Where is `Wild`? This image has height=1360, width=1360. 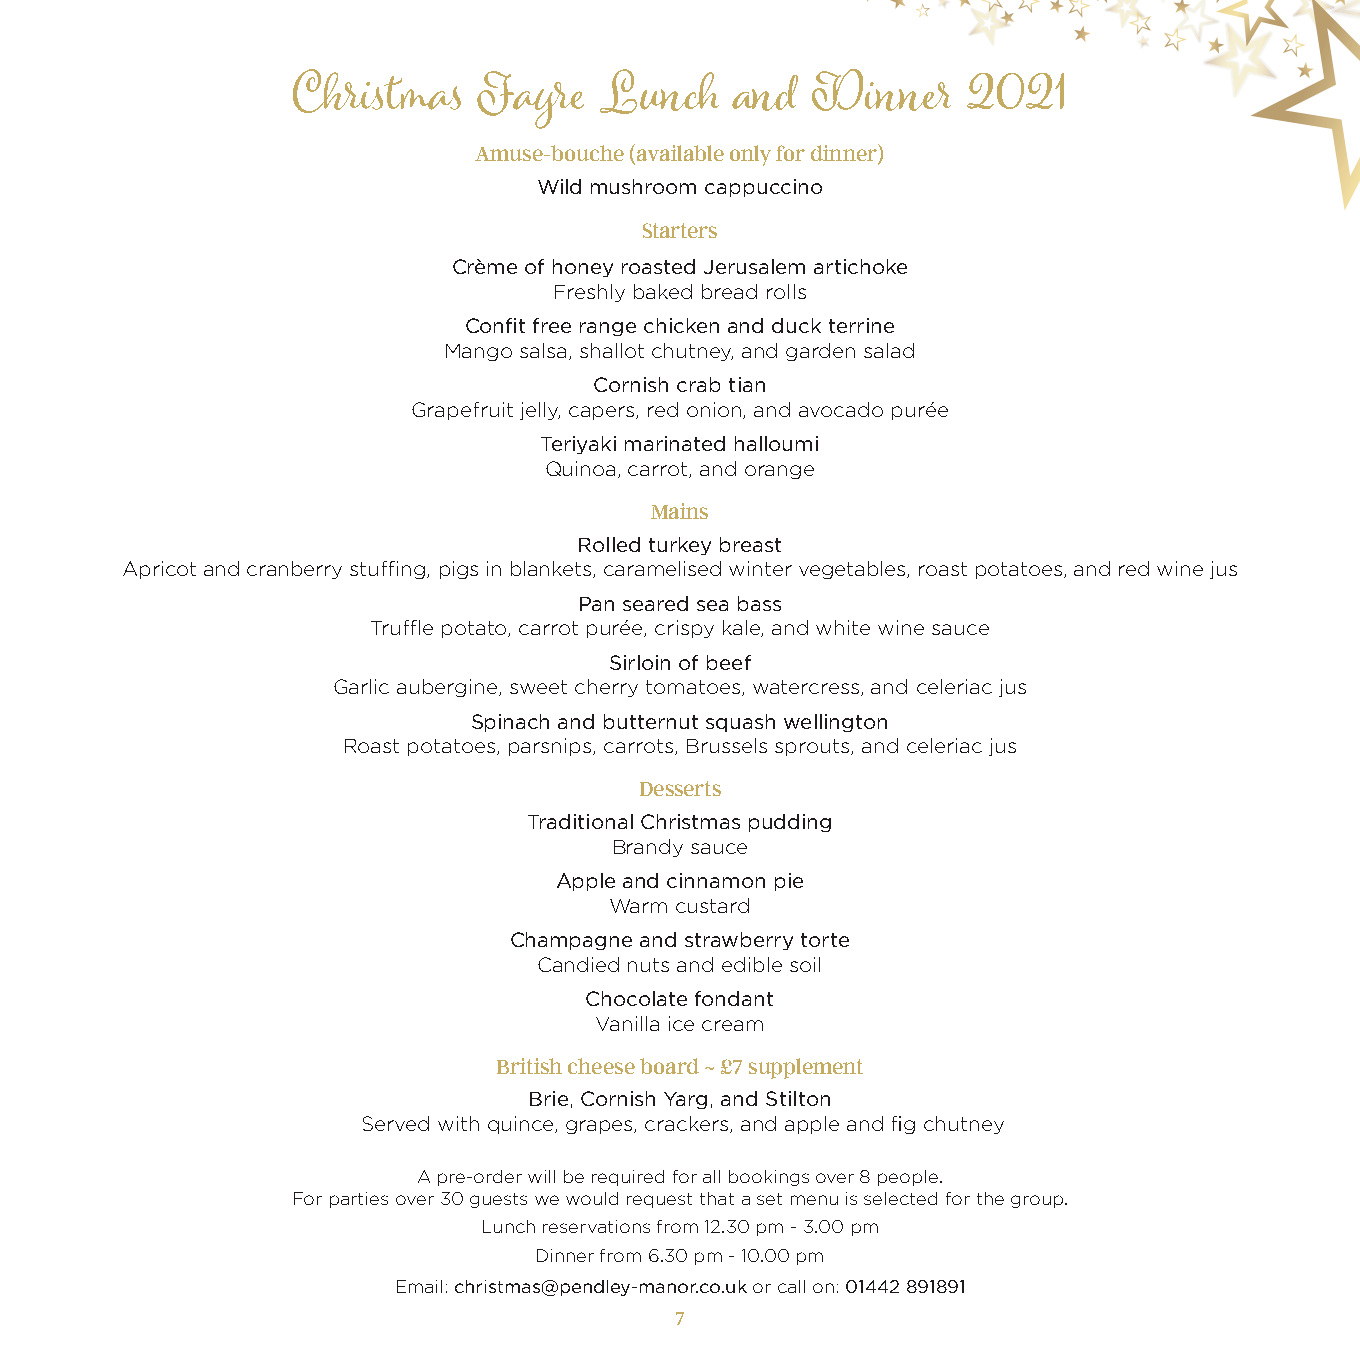
Wild is located at coordinates (559, 186).
